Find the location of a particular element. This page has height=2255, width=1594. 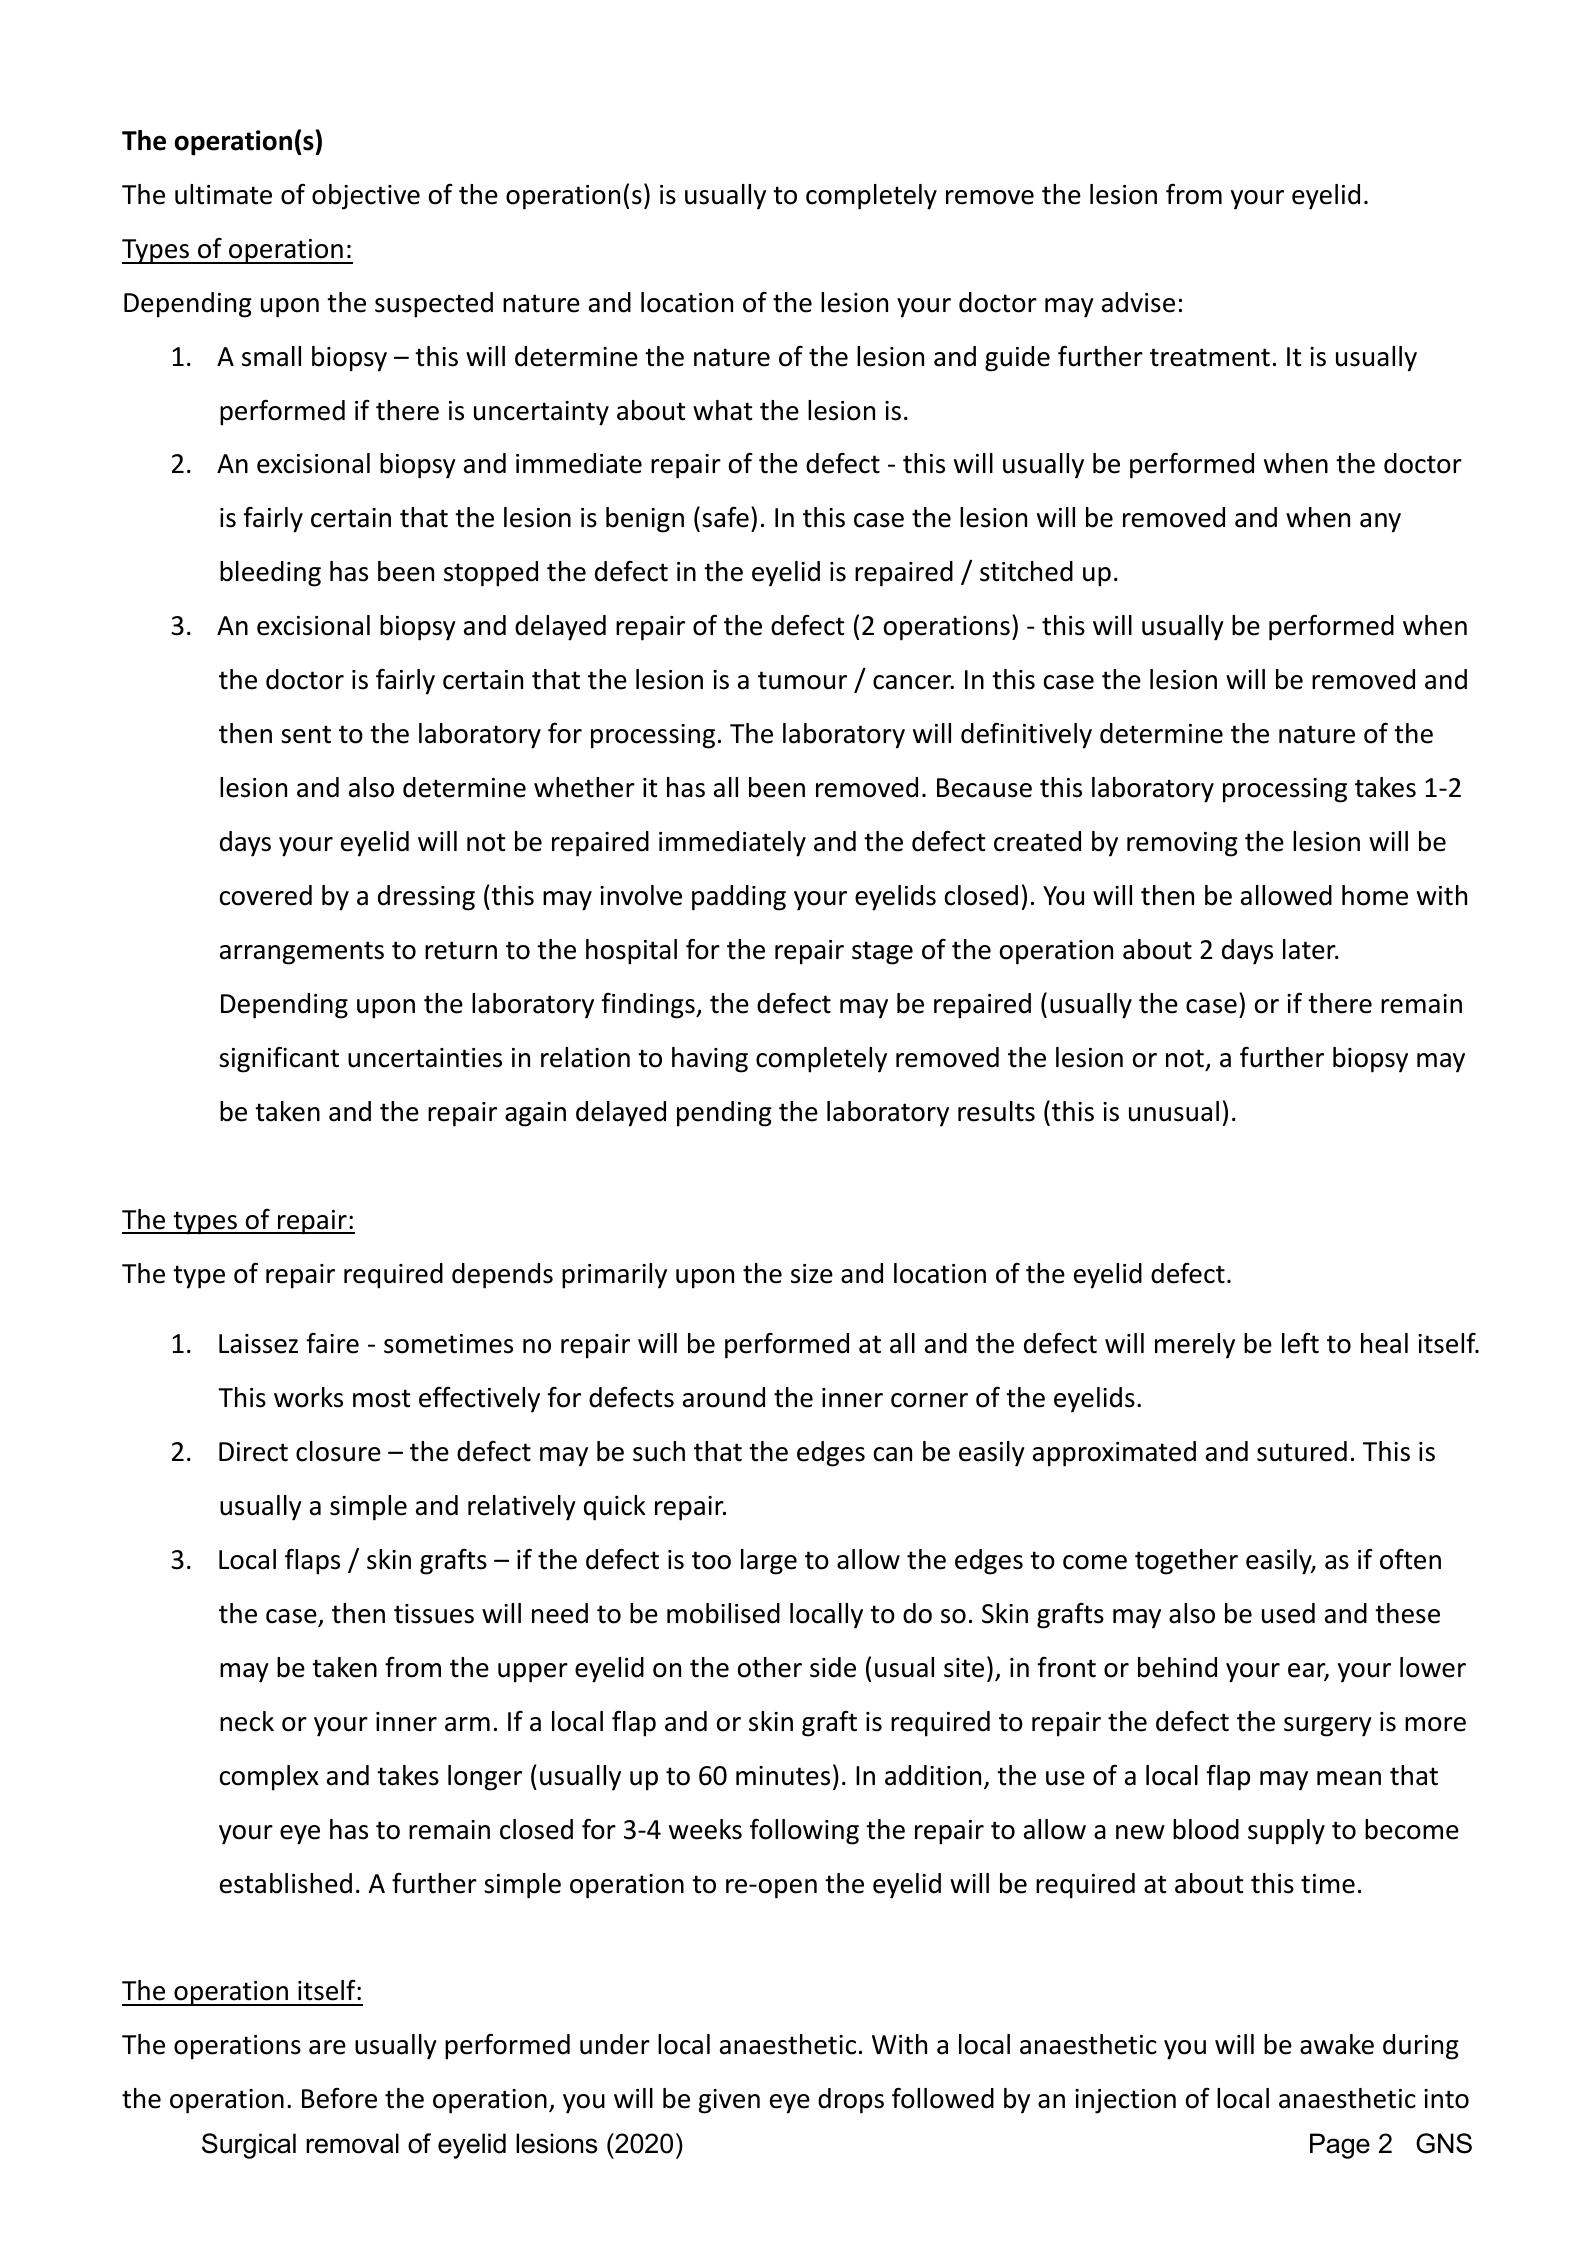

Before is located at coordinates (339, 2098).
